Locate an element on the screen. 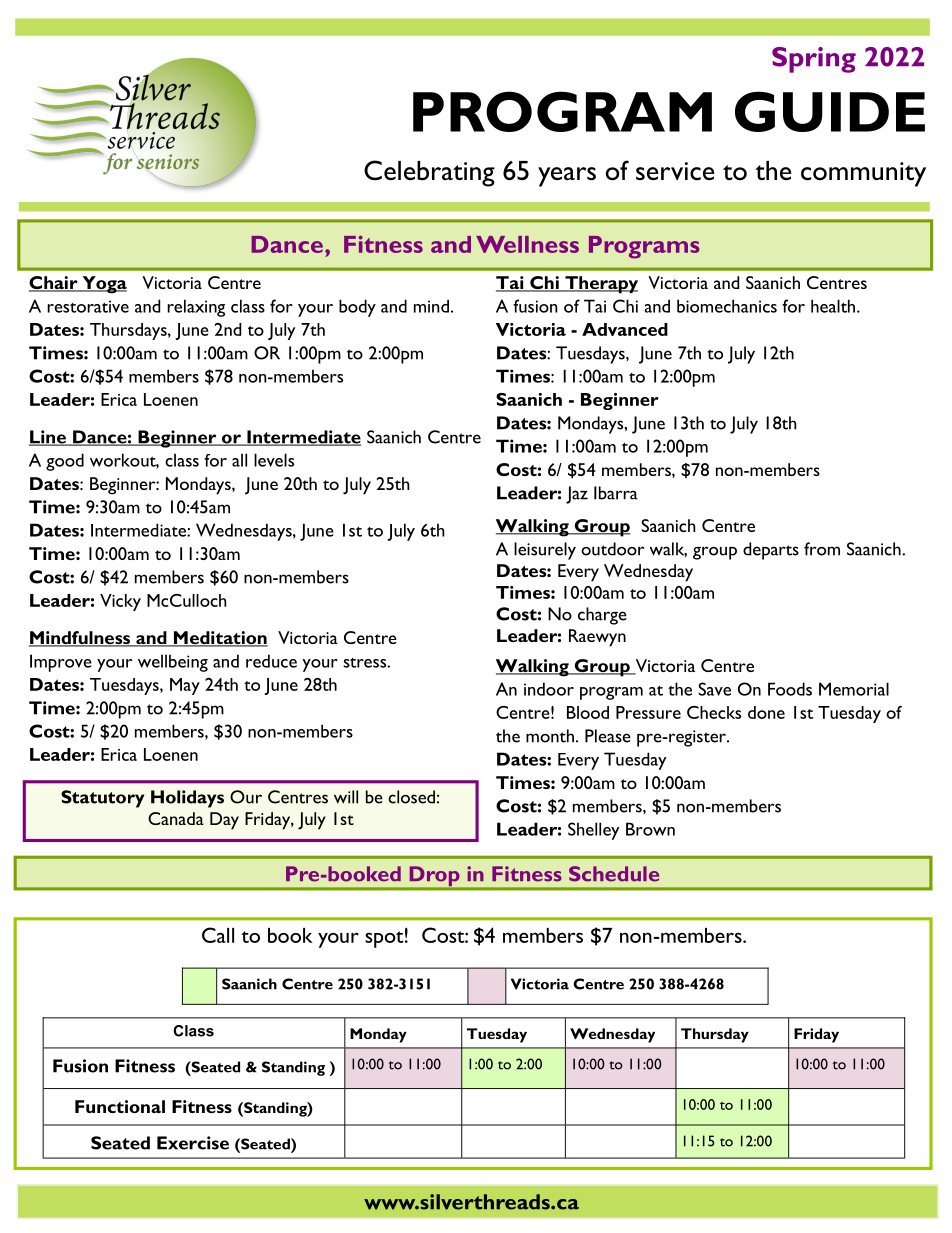 Image resolution: width=952 pixels, height=1233 pixels. done is located at coordinates (766, 712).
